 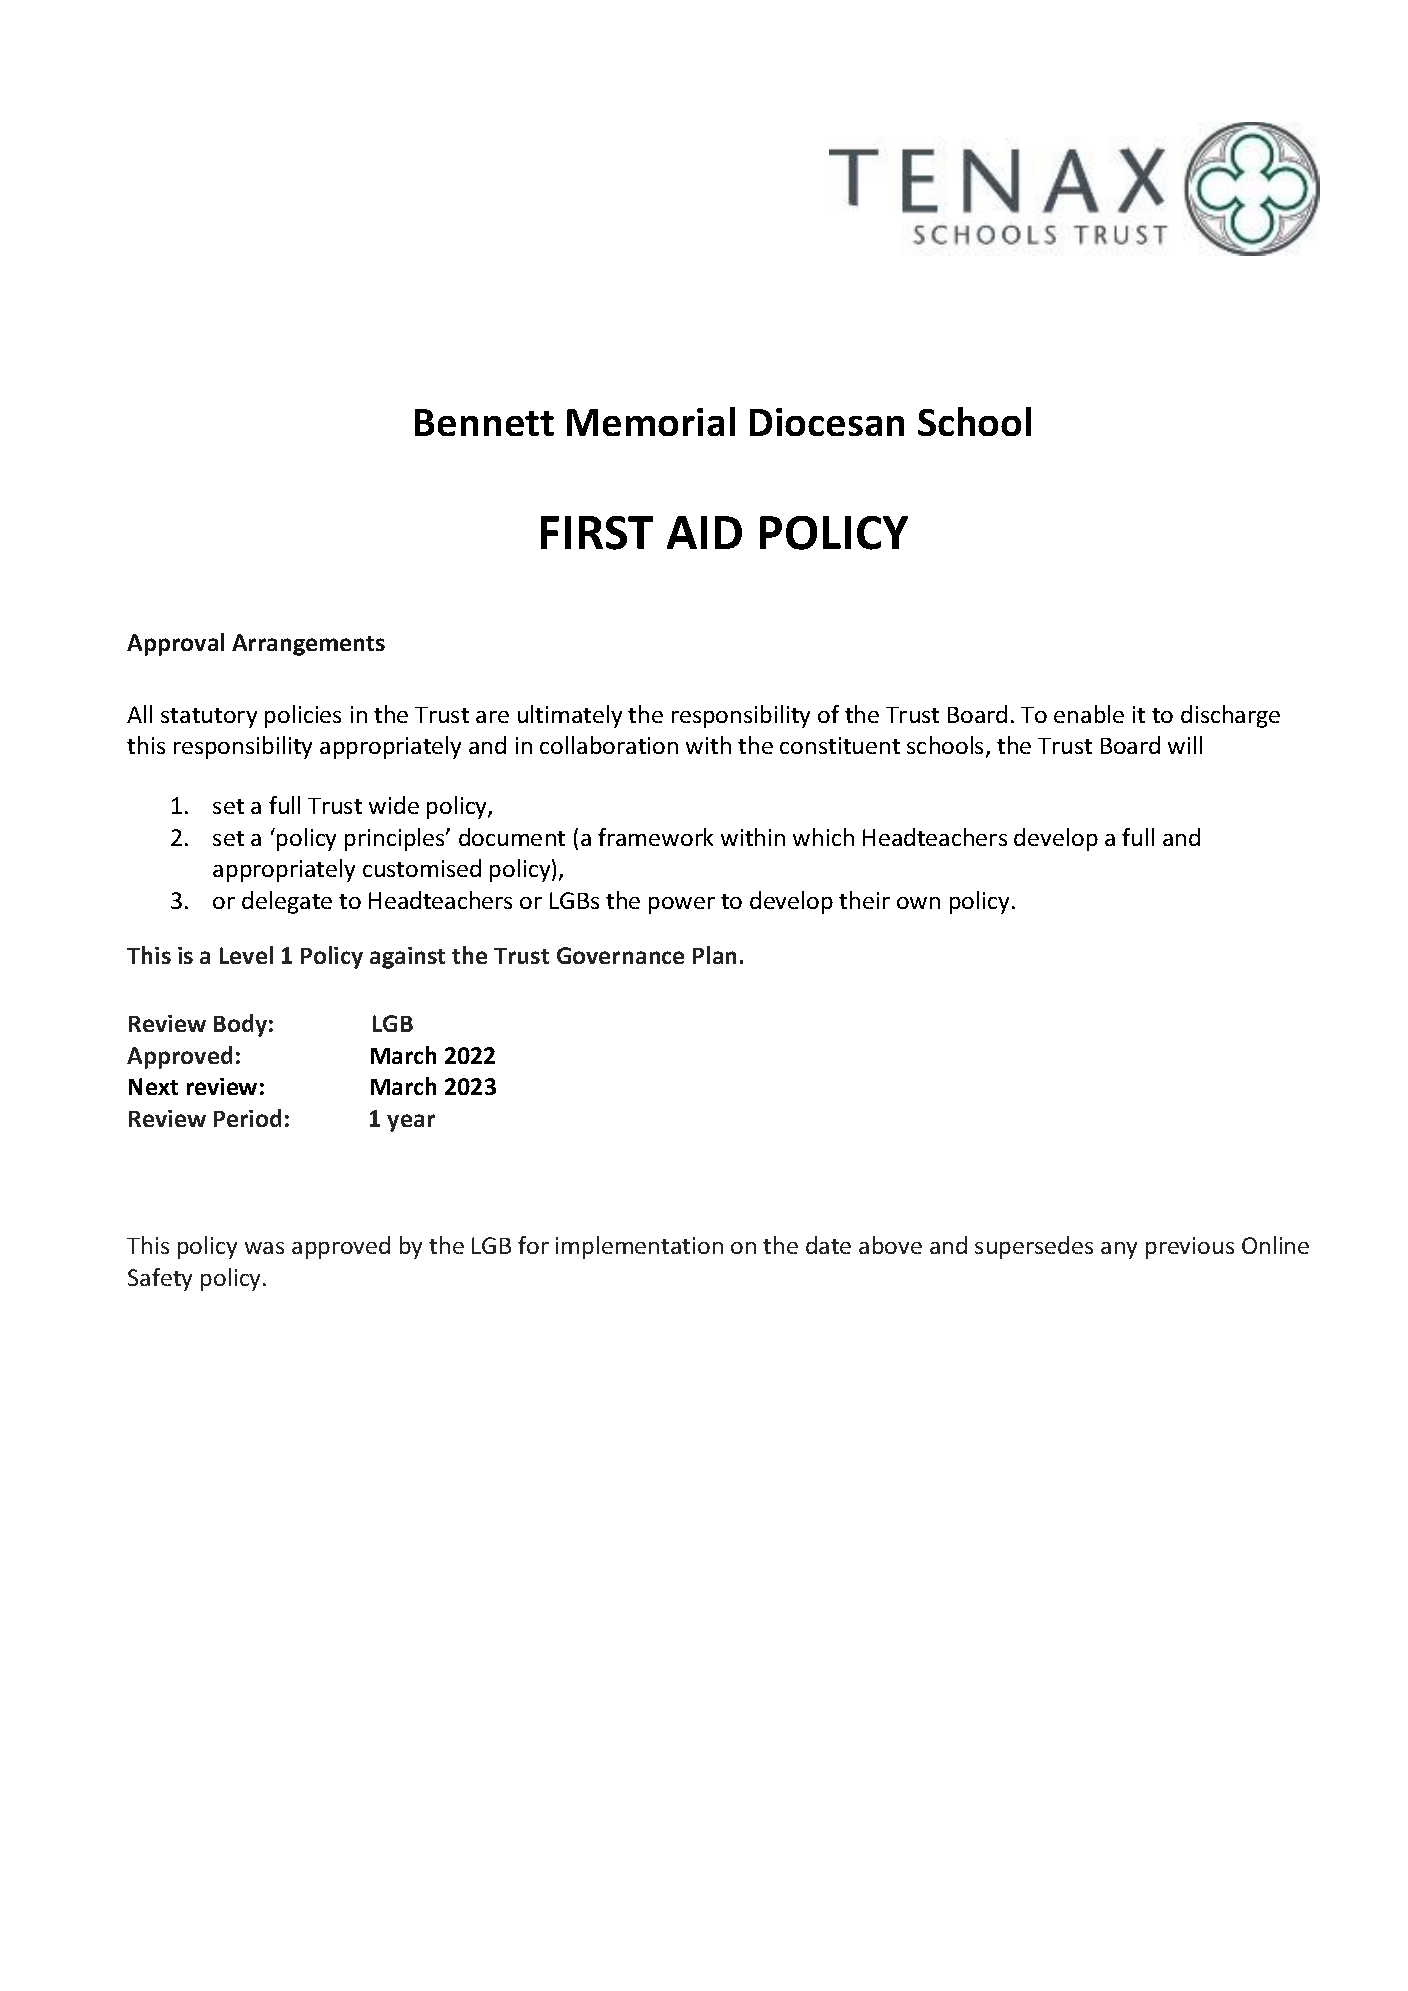 I want to click on own, so click(x=918, y=903).
